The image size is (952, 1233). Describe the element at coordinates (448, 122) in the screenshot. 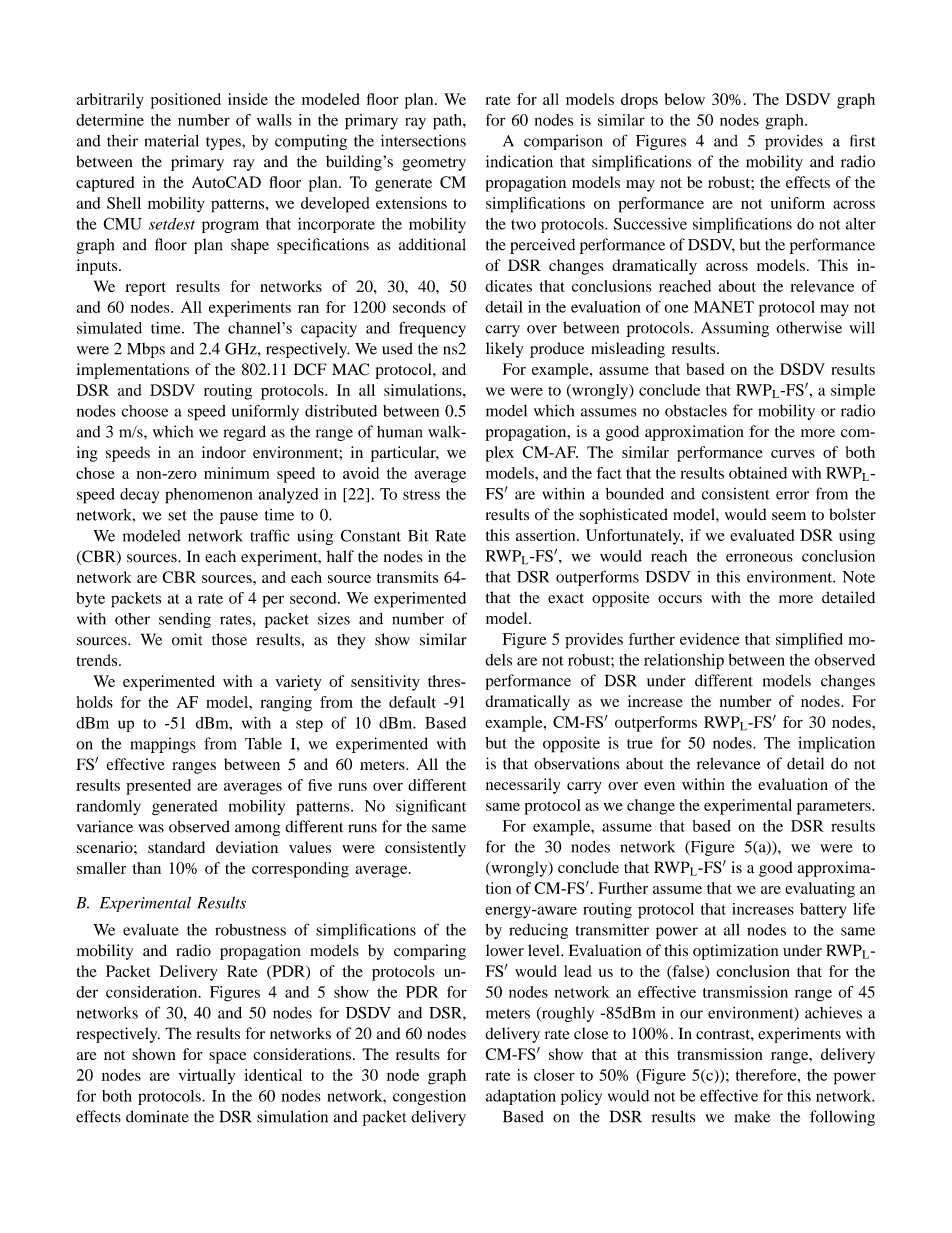

I see `path` at that location.
